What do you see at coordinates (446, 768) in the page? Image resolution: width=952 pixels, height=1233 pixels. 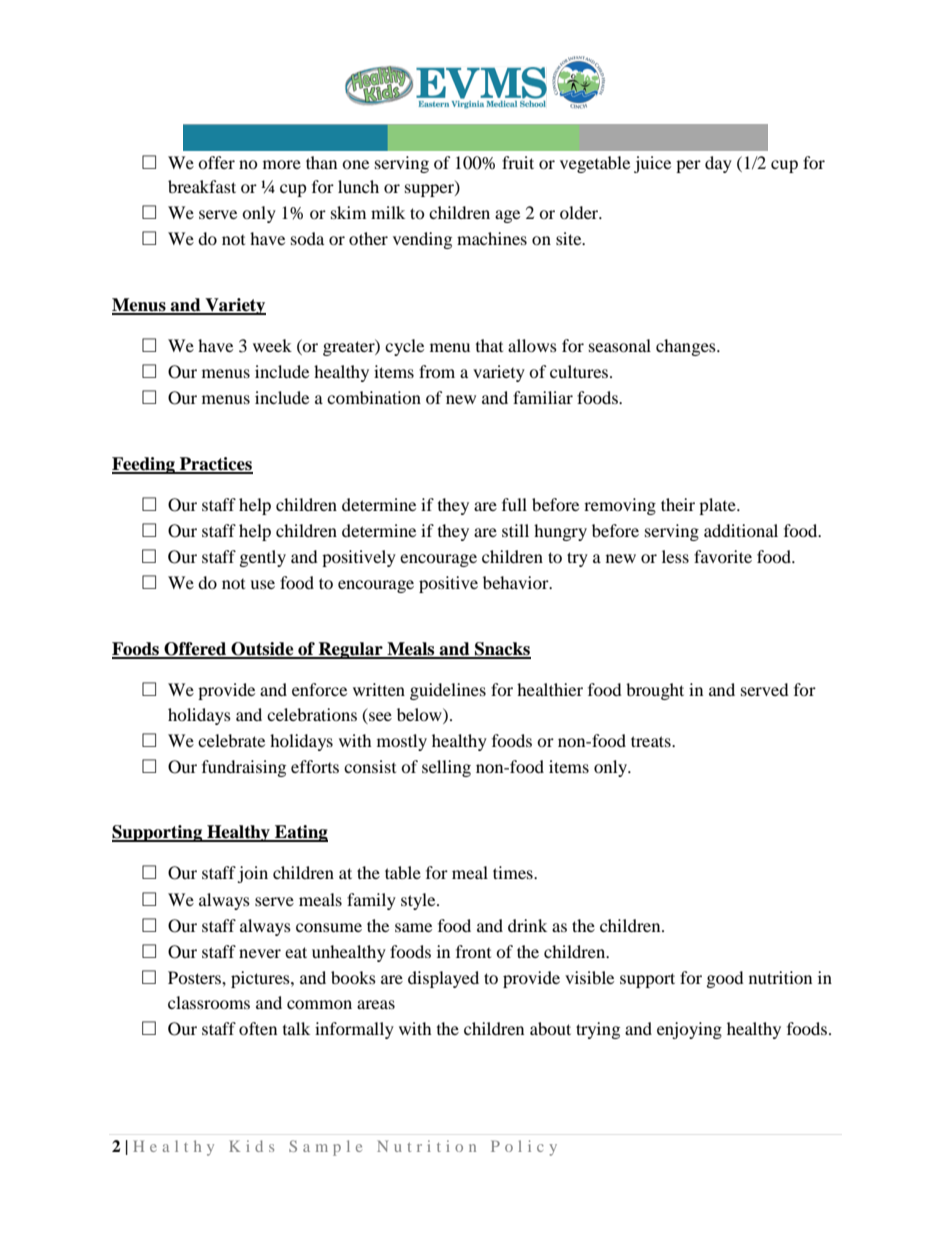 I see `selling` at bounding box center [446, 768].
